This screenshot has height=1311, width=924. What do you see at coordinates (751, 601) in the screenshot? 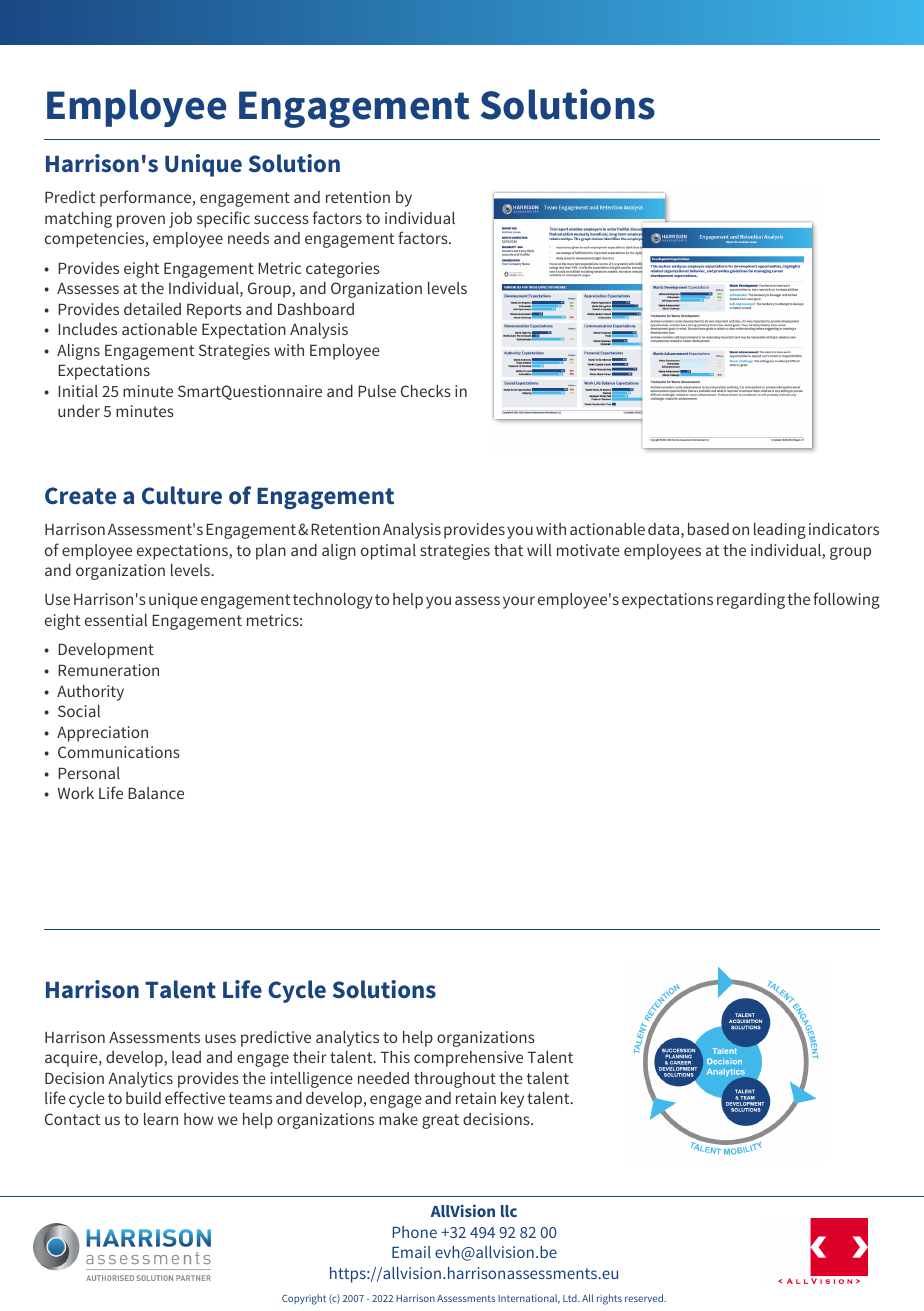
I see `regarding` at bounding box center [751, 601].
